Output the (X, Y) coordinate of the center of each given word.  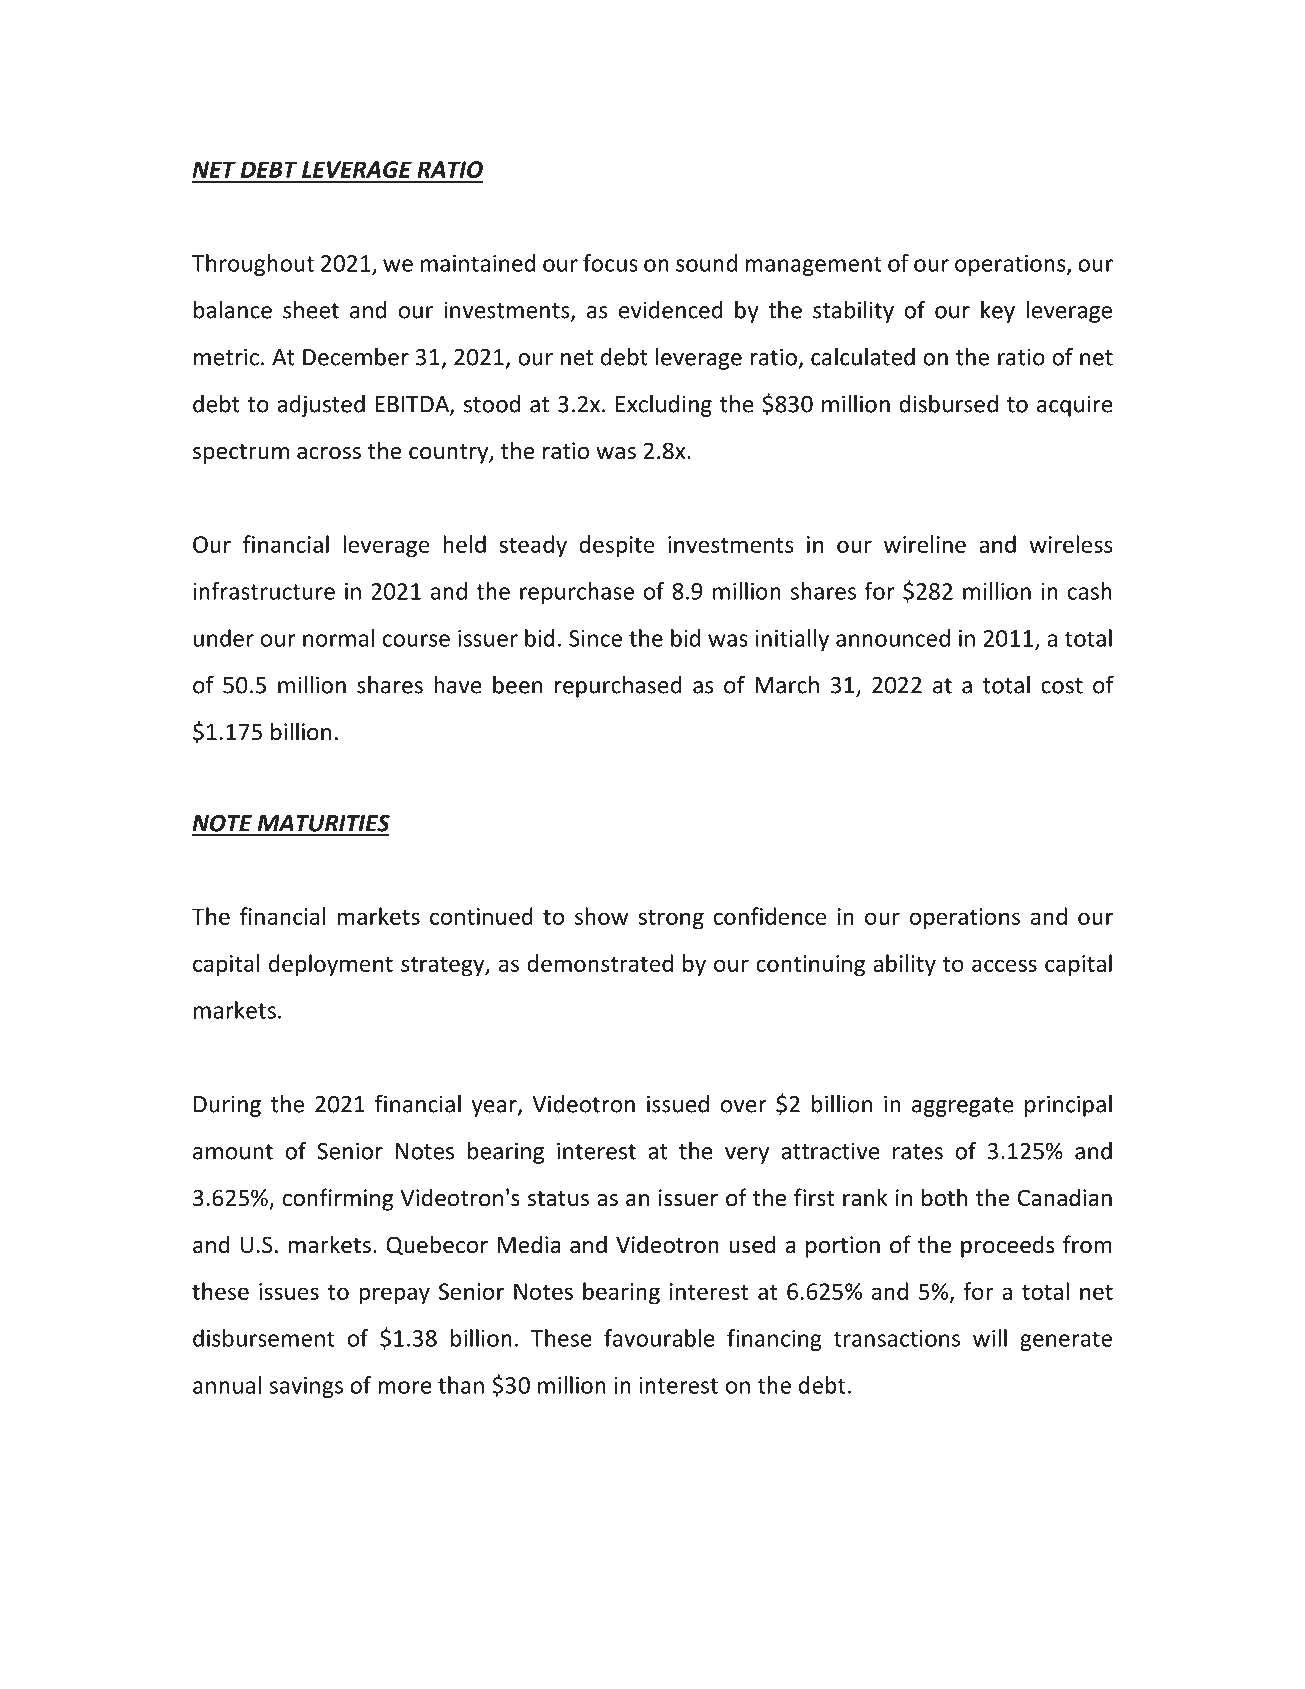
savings (306, 1387)
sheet (311, 310)
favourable (659, 1338)
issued (678, 1104)
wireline (925, 544)
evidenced (671, 310)
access (1004, 965)
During (227, 1106)
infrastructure (264, 591)
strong (671, 920)
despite (617, 546)
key (998, 312)
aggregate (963, 1107)
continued (481, 916)
